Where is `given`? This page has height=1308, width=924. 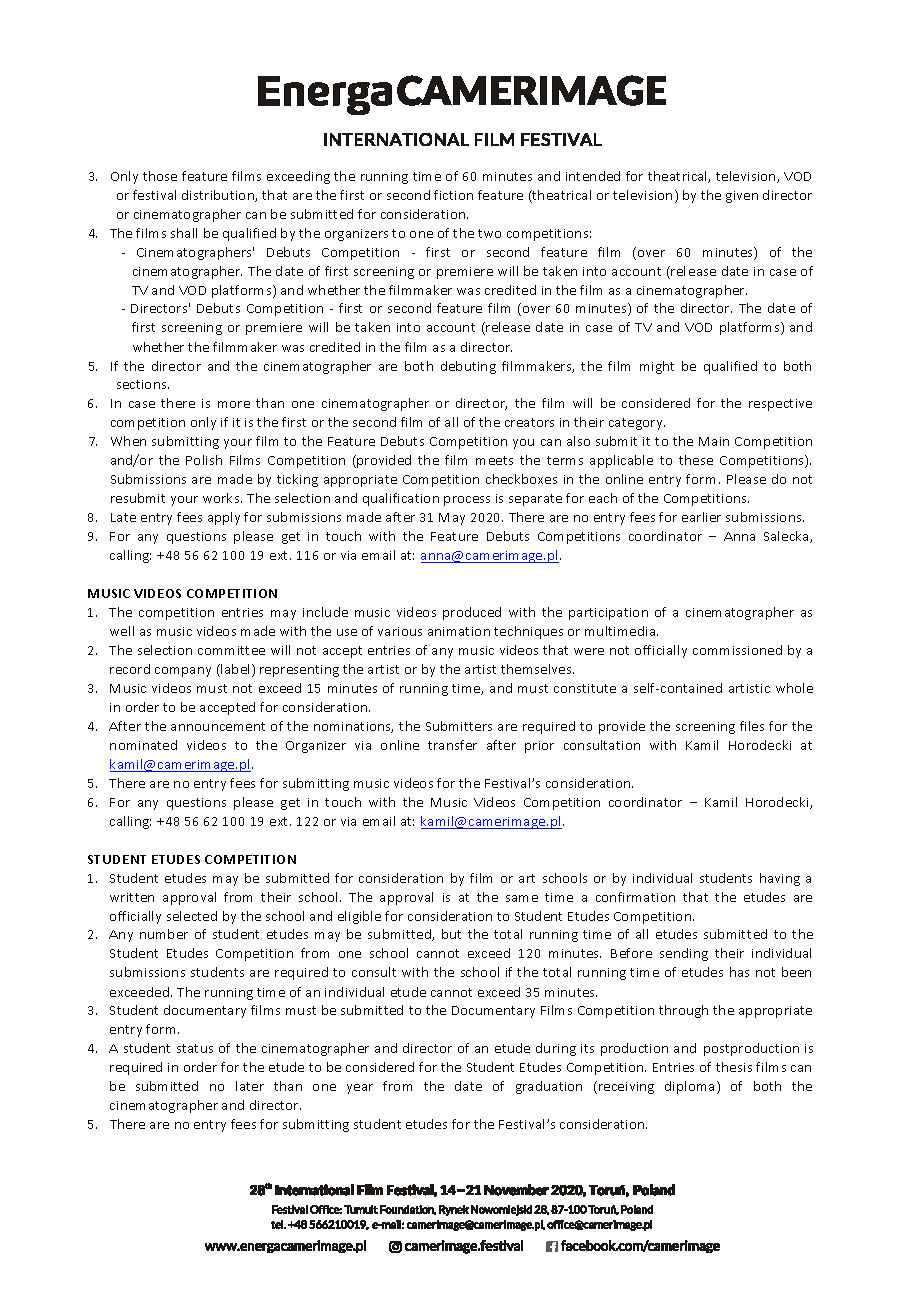
given is located at coordinates (742, 197).
